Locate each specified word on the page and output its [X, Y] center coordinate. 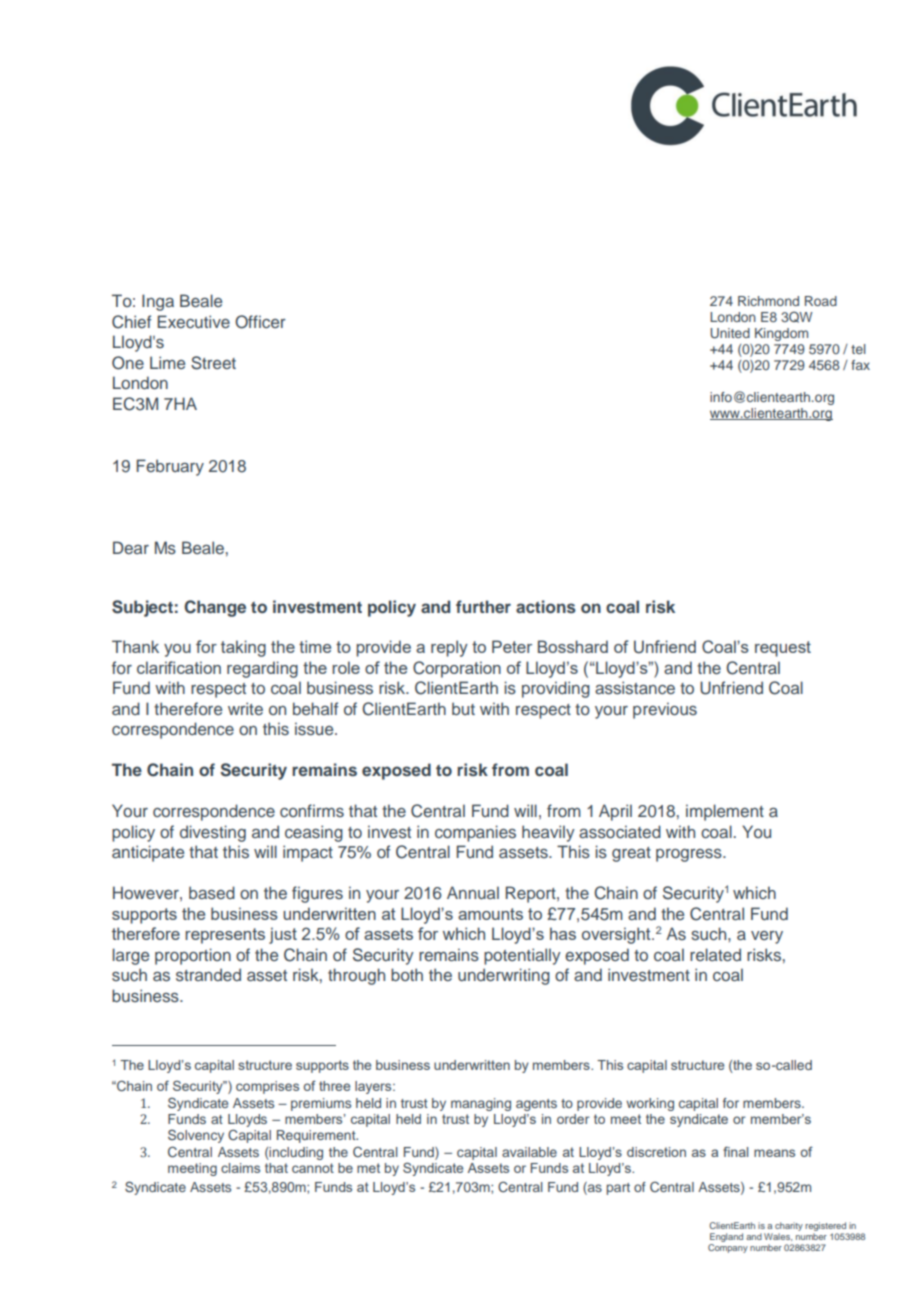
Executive [193, 321]
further [483, 606]
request [783, 649]
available [529, 1152]
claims [240, 1168]
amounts [490, 914]
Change [215, 608]
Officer [260, 322]
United [730, 333]
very [767, 937]
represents [225, 936]
